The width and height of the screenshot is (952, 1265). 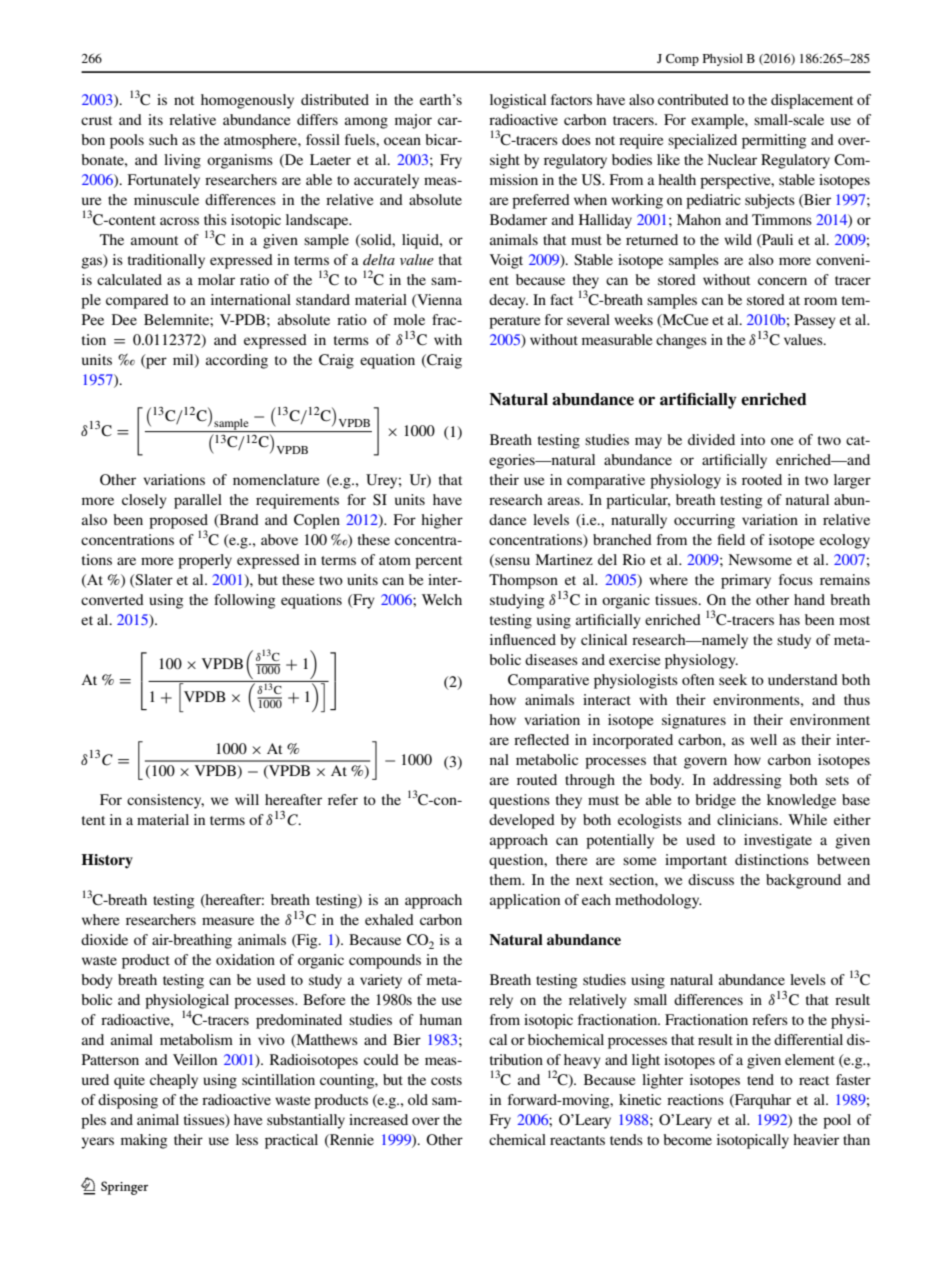 What do you see at coordinates (789, 619) in the screenshot?
I see `has` at bounding box center [789, 619].
